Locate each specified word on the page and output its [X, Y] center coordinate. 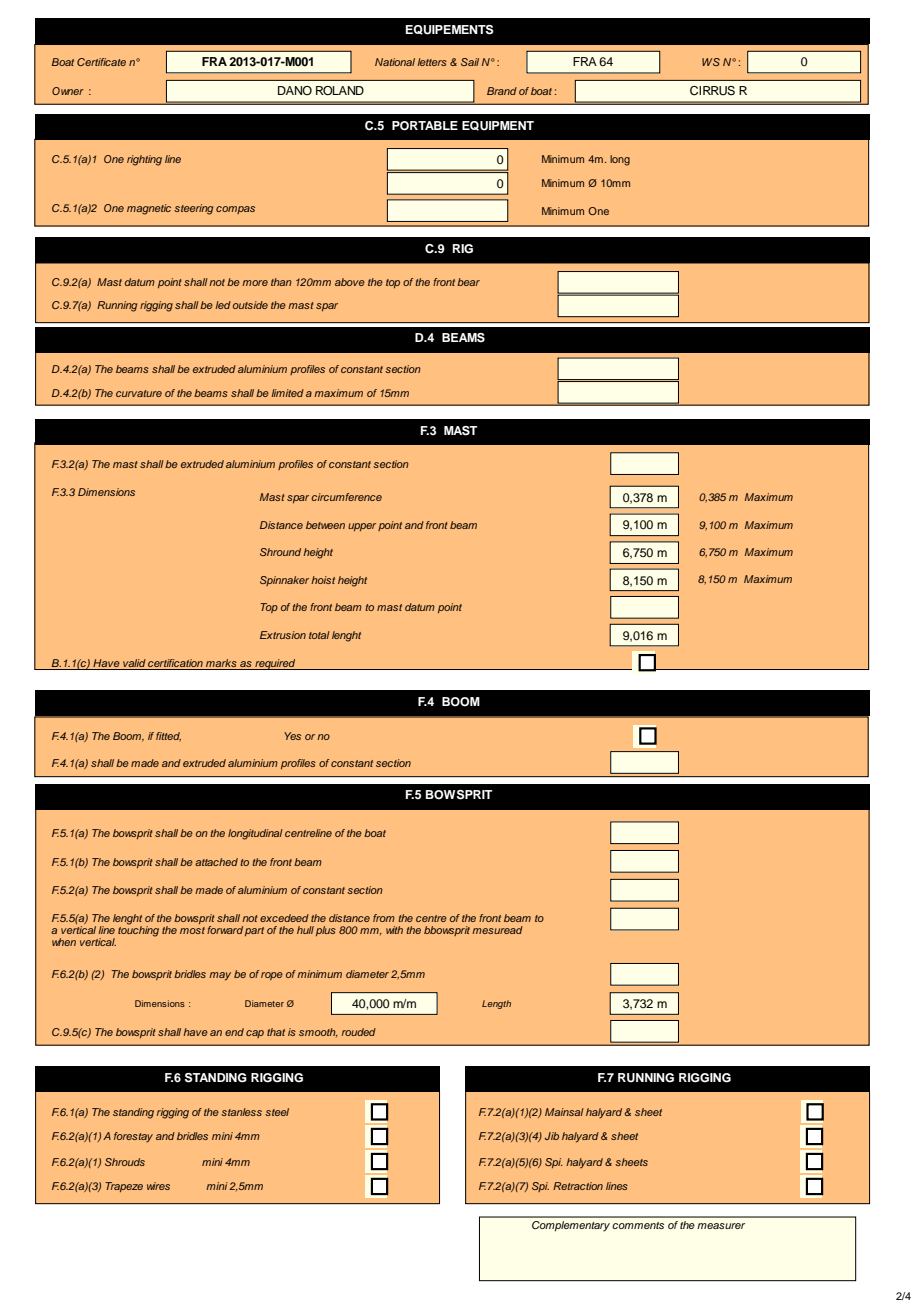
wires [158, 1186]
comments [638, 1225]
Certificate [101, 62]
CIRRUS [712, 91]
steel [277, 1112]
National [395, 62]
